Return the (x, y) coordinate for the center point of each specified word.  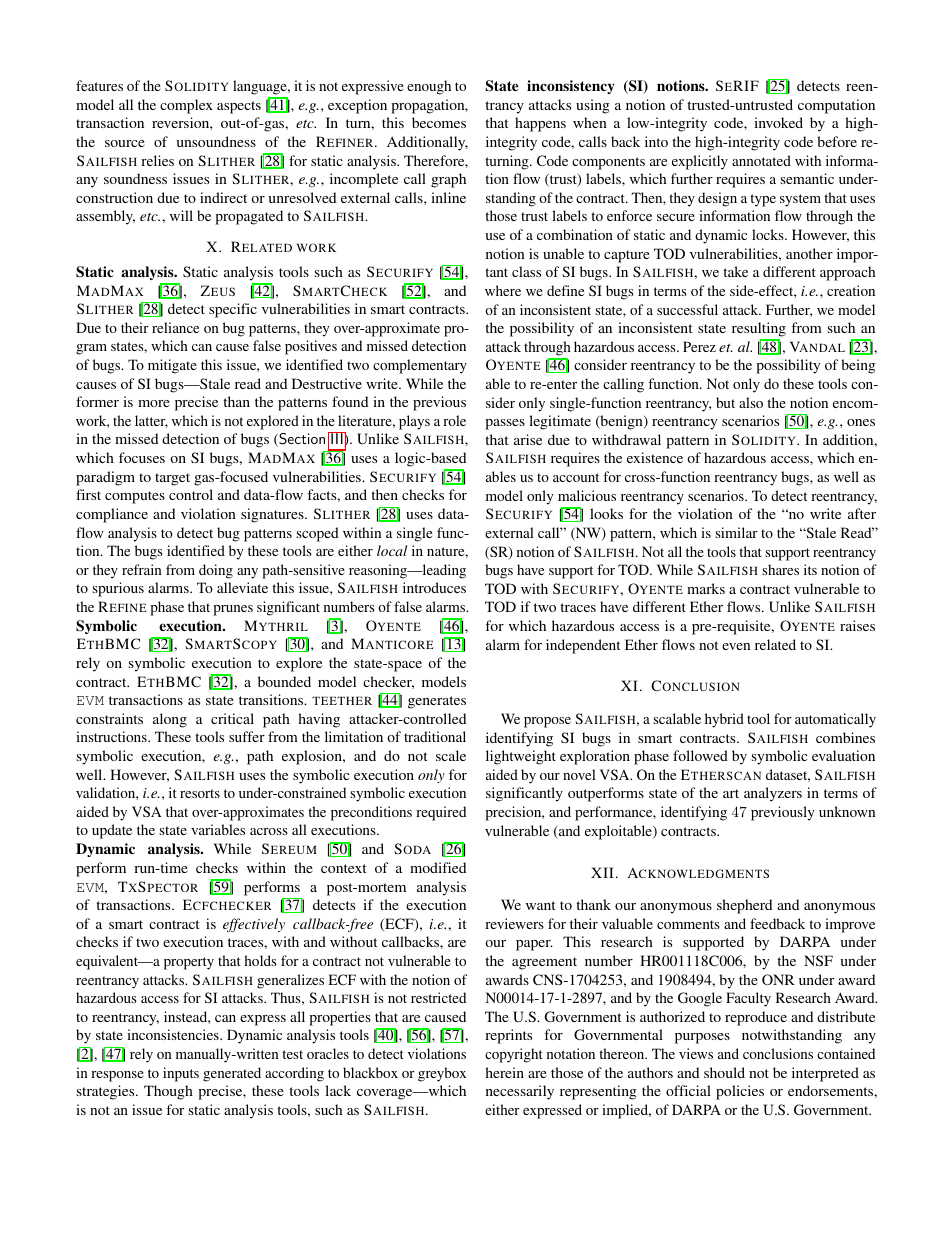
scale (451, 755)
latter (151, 421)
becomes (439, 122)
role (454, 420)
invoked (778, 122)
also (751, 402)
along (170, 720)
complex (186, 106)
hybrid (724, 720)
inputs (181, 1074)
